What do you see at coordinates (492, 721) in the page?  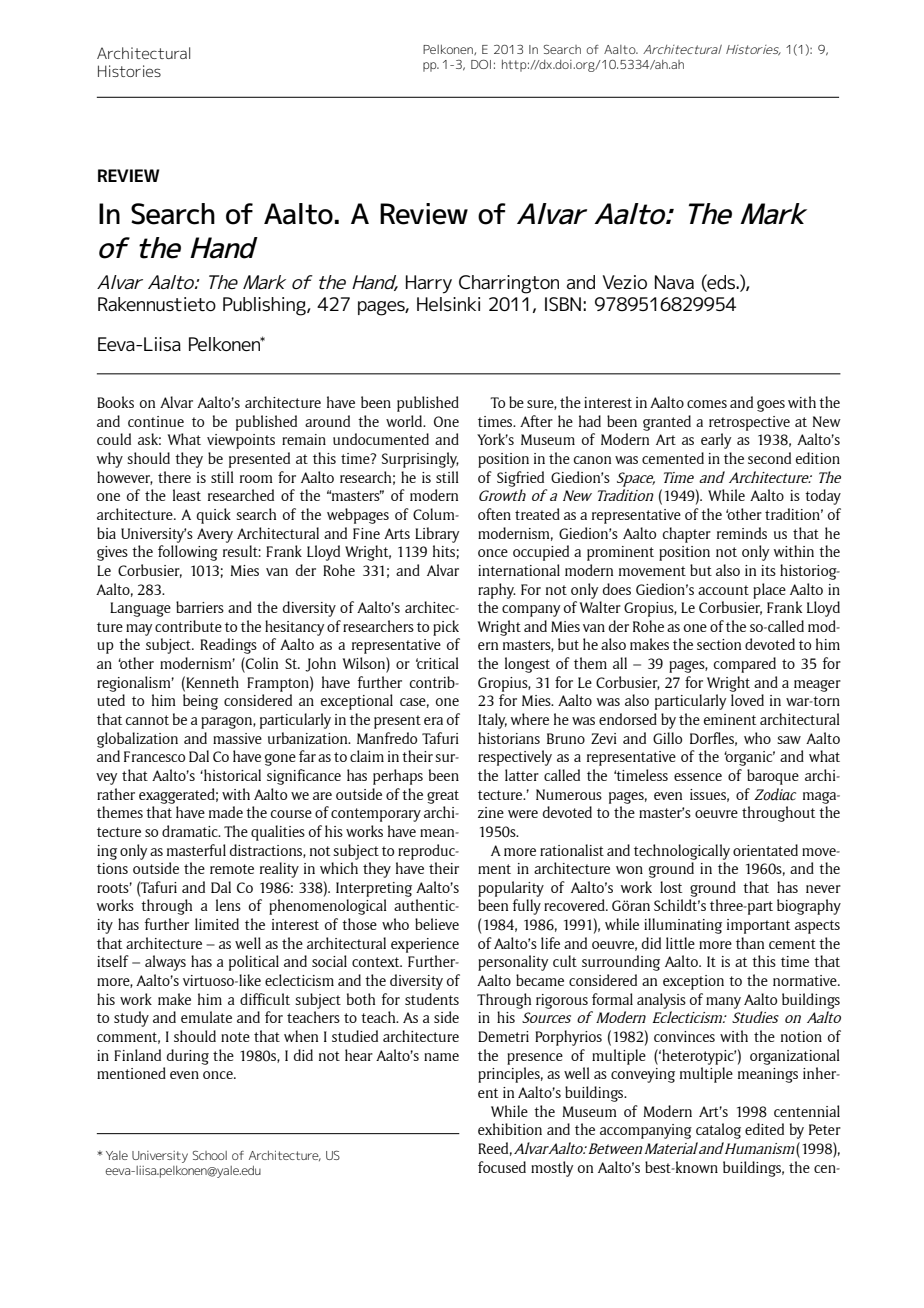 I see `Italy` at bounding box center [492, 721].
